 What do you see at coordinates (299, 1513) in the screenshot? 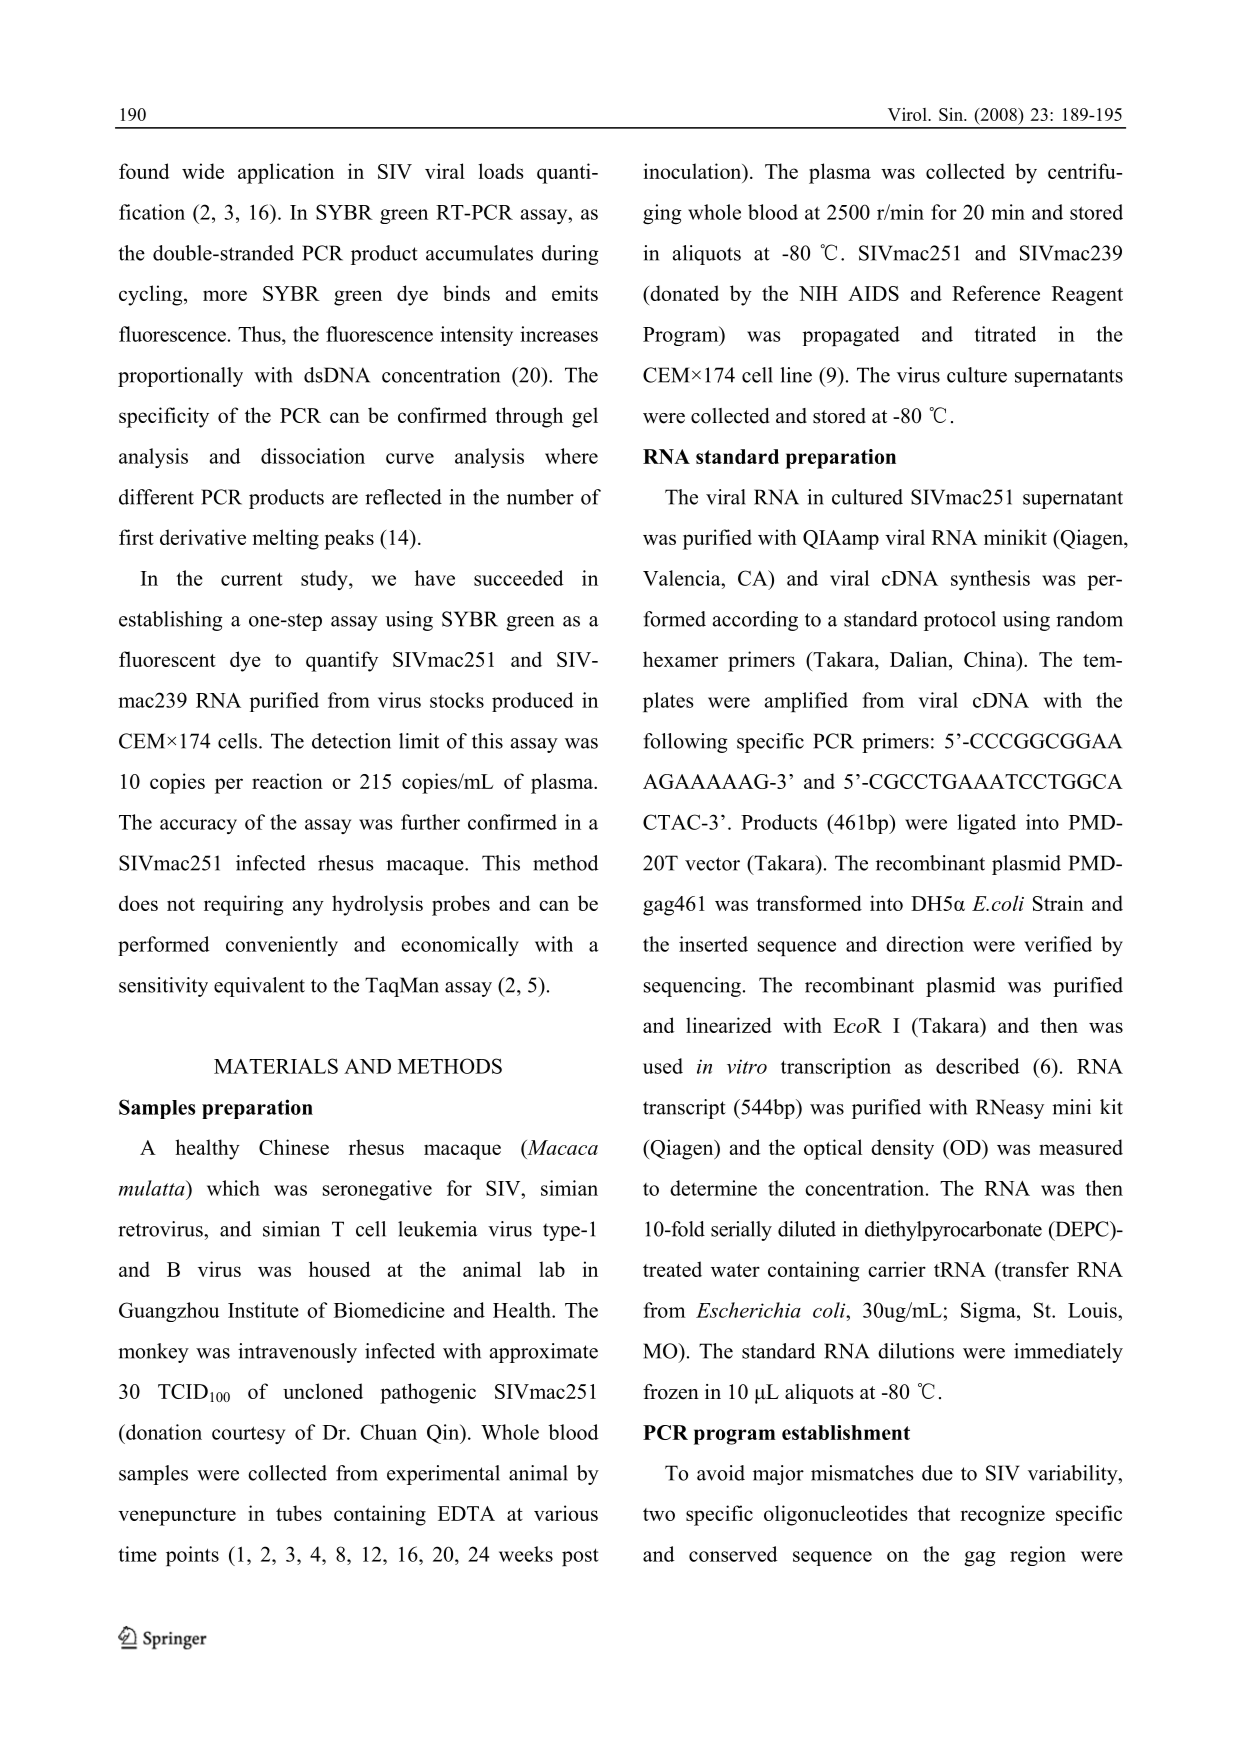
I see `tubes` at bounding box center [299, 1513].
